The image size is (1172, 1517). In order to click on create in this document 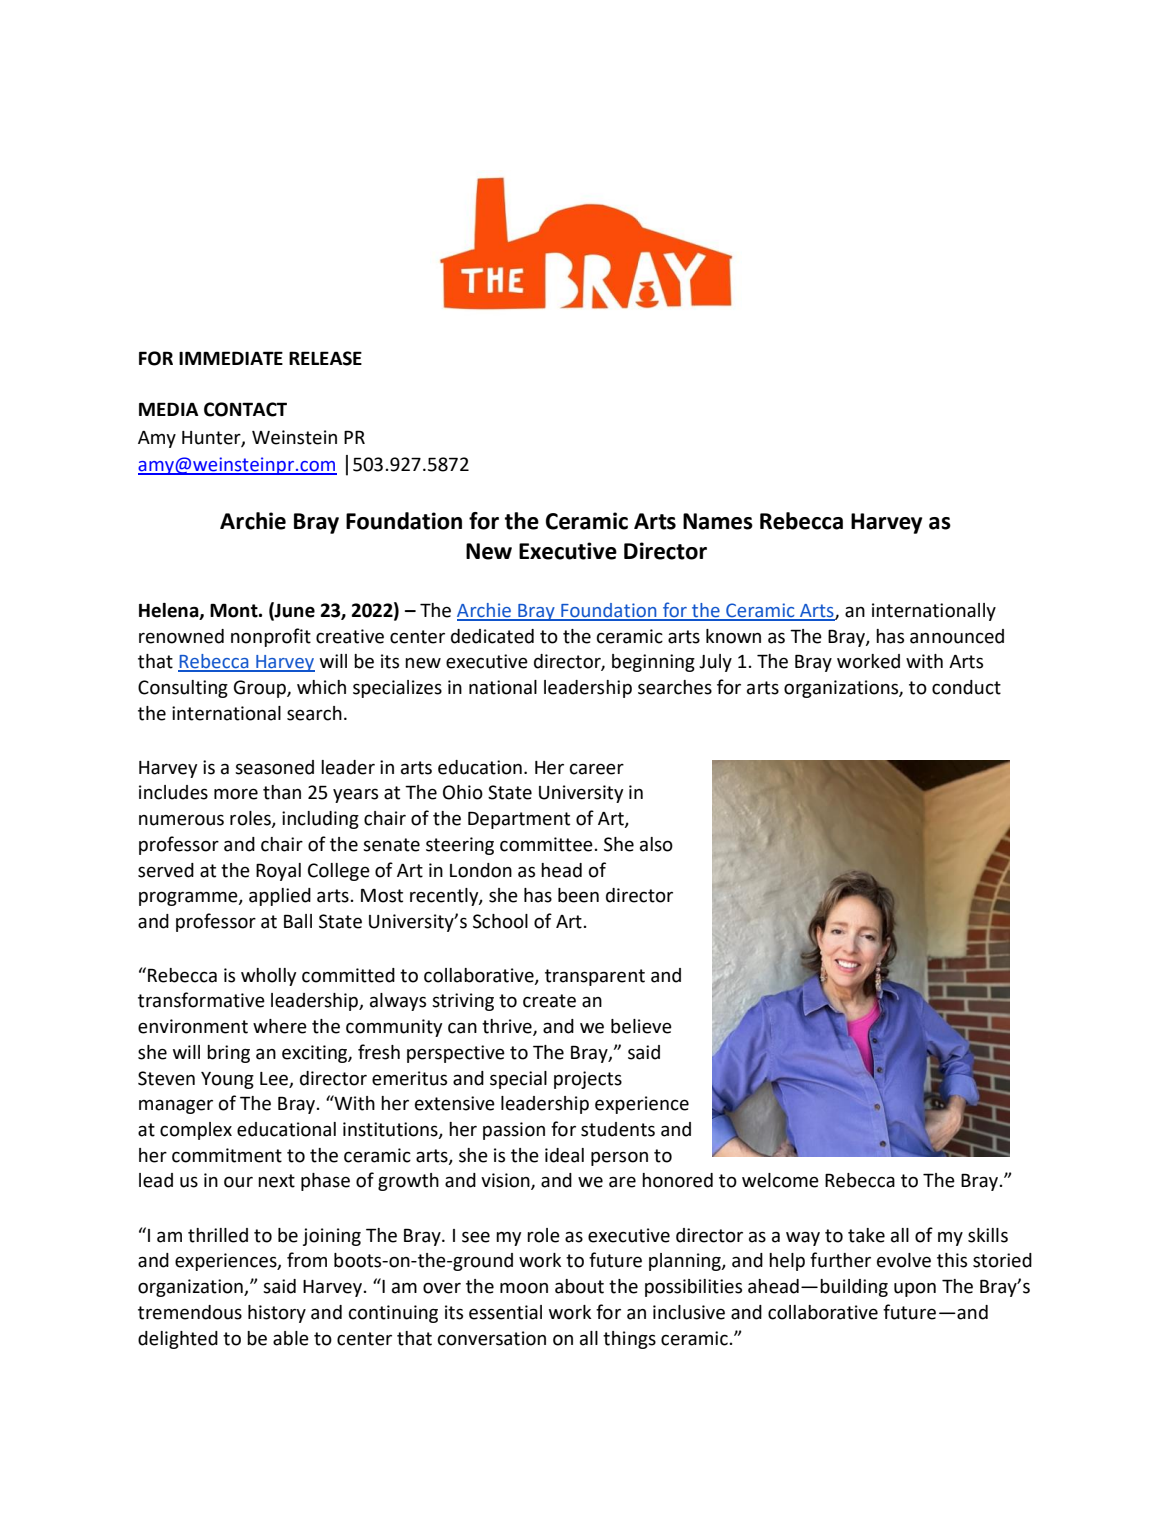, I will do `click(549, 1001)`.
